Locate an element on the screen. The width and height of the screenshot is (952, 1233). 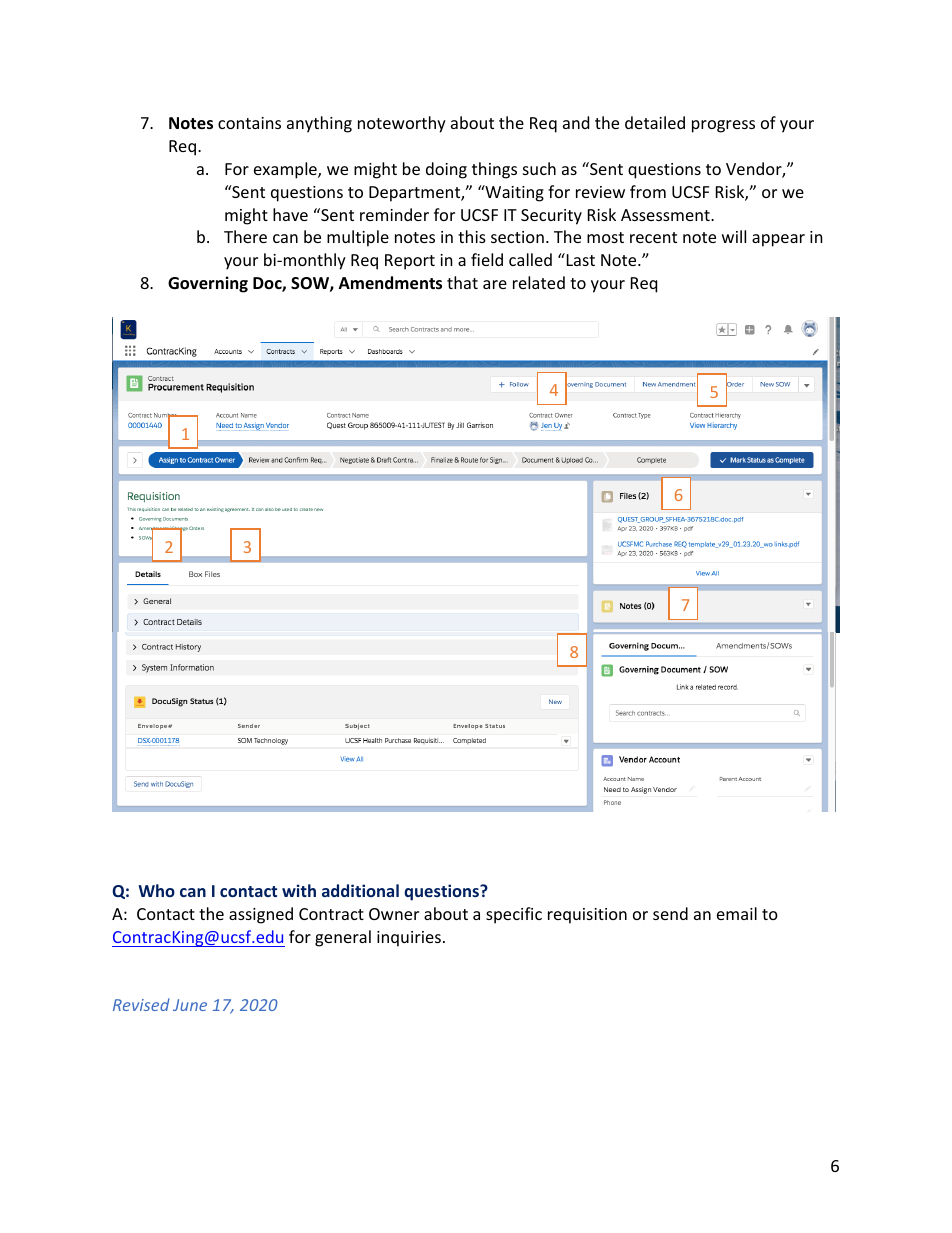
contains is located at coordinates (249, 123).
